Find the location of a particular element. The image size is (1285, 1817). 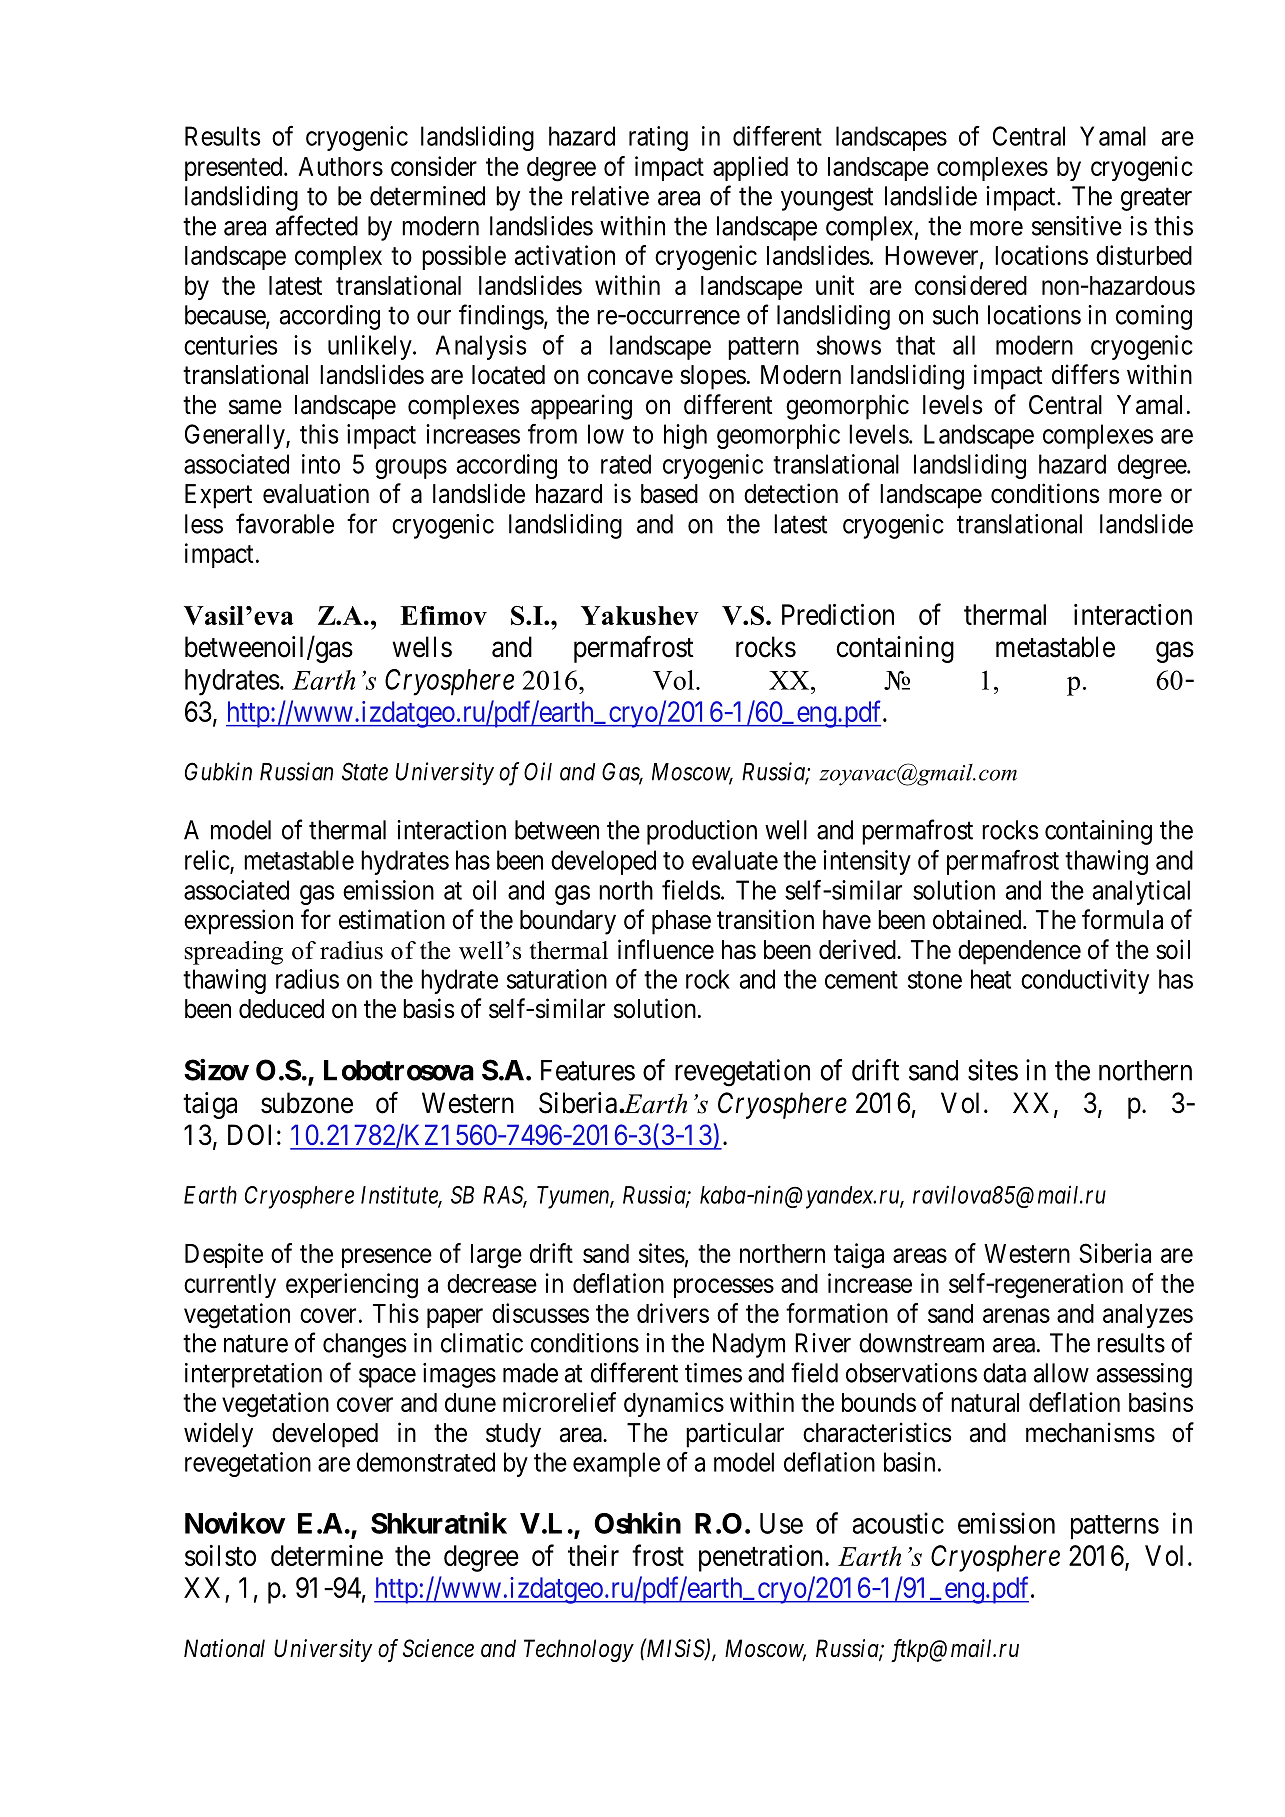

deduced is located at coordinates (281, 1009).
